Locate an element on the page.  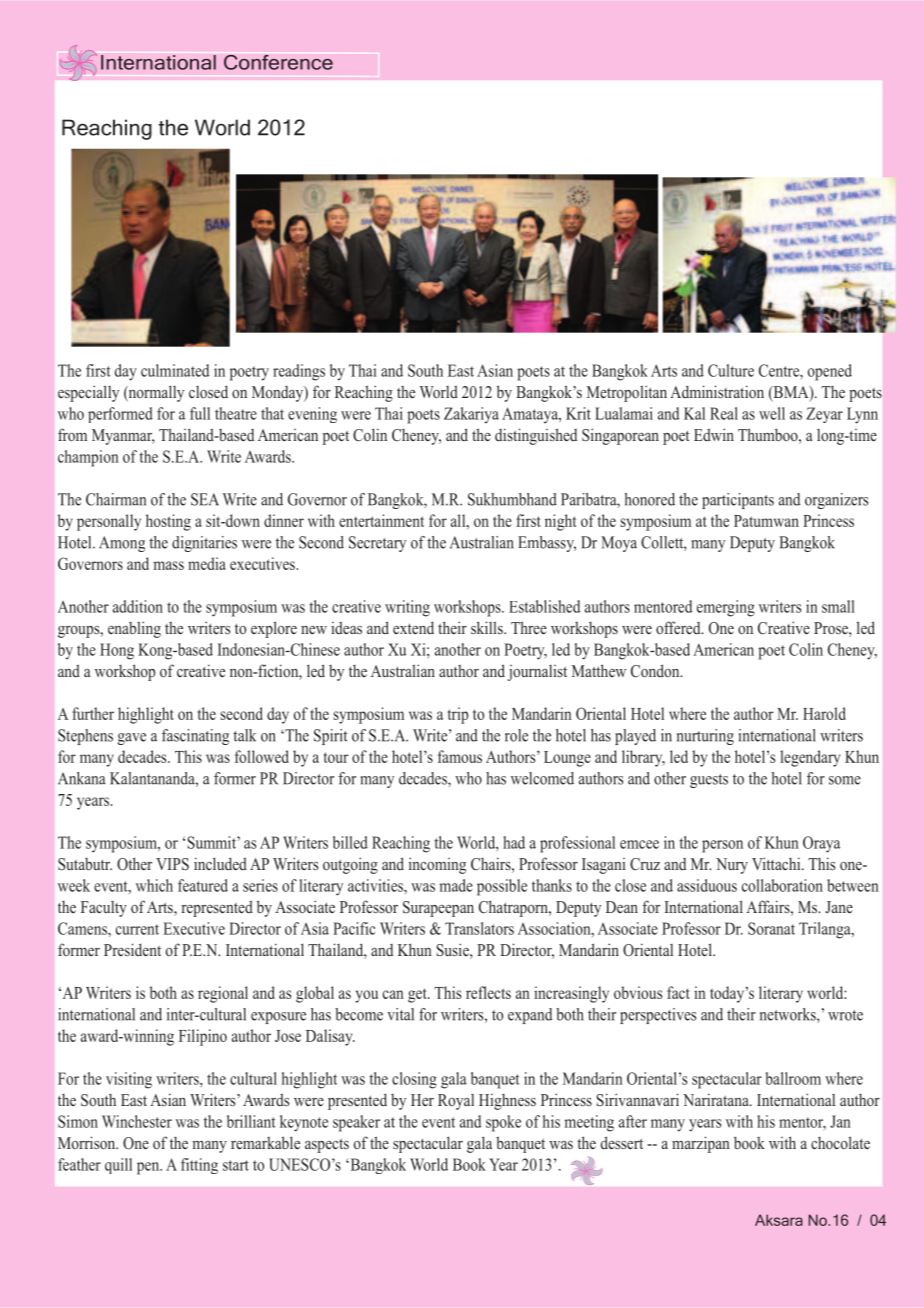
Conference is located at coordinates (278, 62).
